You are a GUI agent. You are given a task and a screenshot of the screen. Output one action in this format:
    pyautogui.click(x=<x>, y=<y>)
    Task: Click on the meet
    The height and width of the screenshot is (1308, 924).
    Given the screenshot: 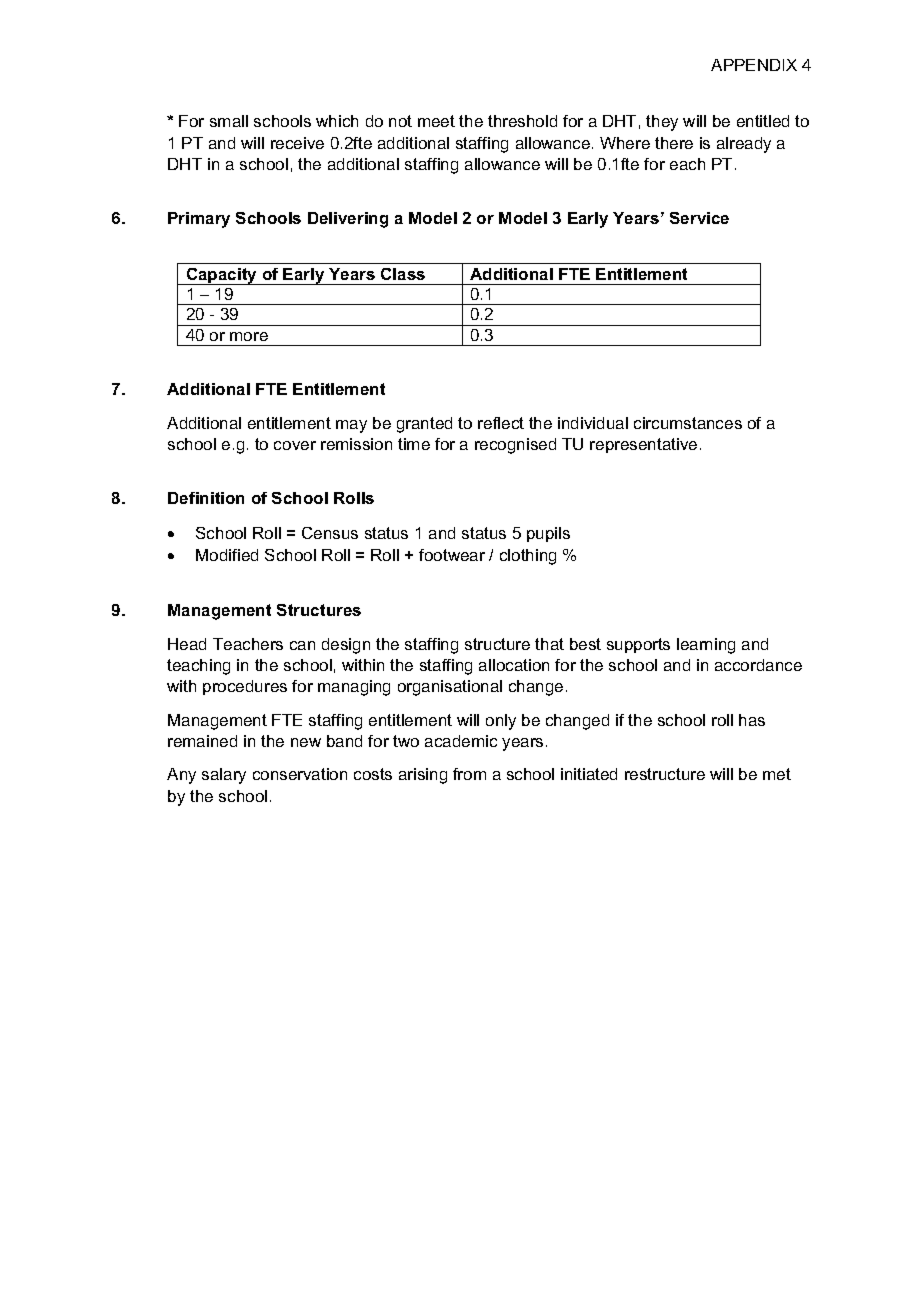 What is the action you would take?
    pyautogui.click(x=436, y=121)
